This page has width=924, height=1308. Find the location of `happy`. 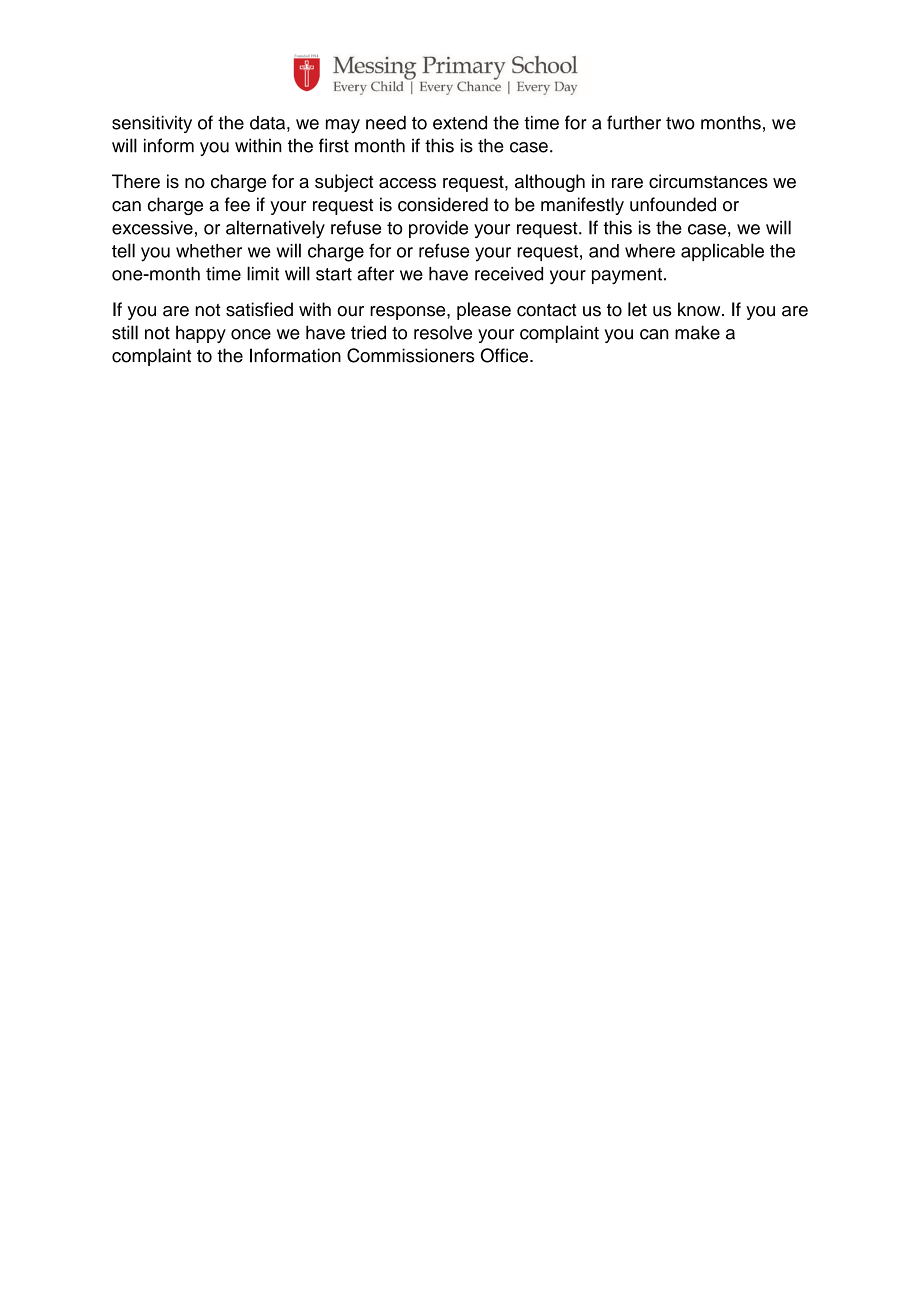

happy is located at coordinates (201, 334).
